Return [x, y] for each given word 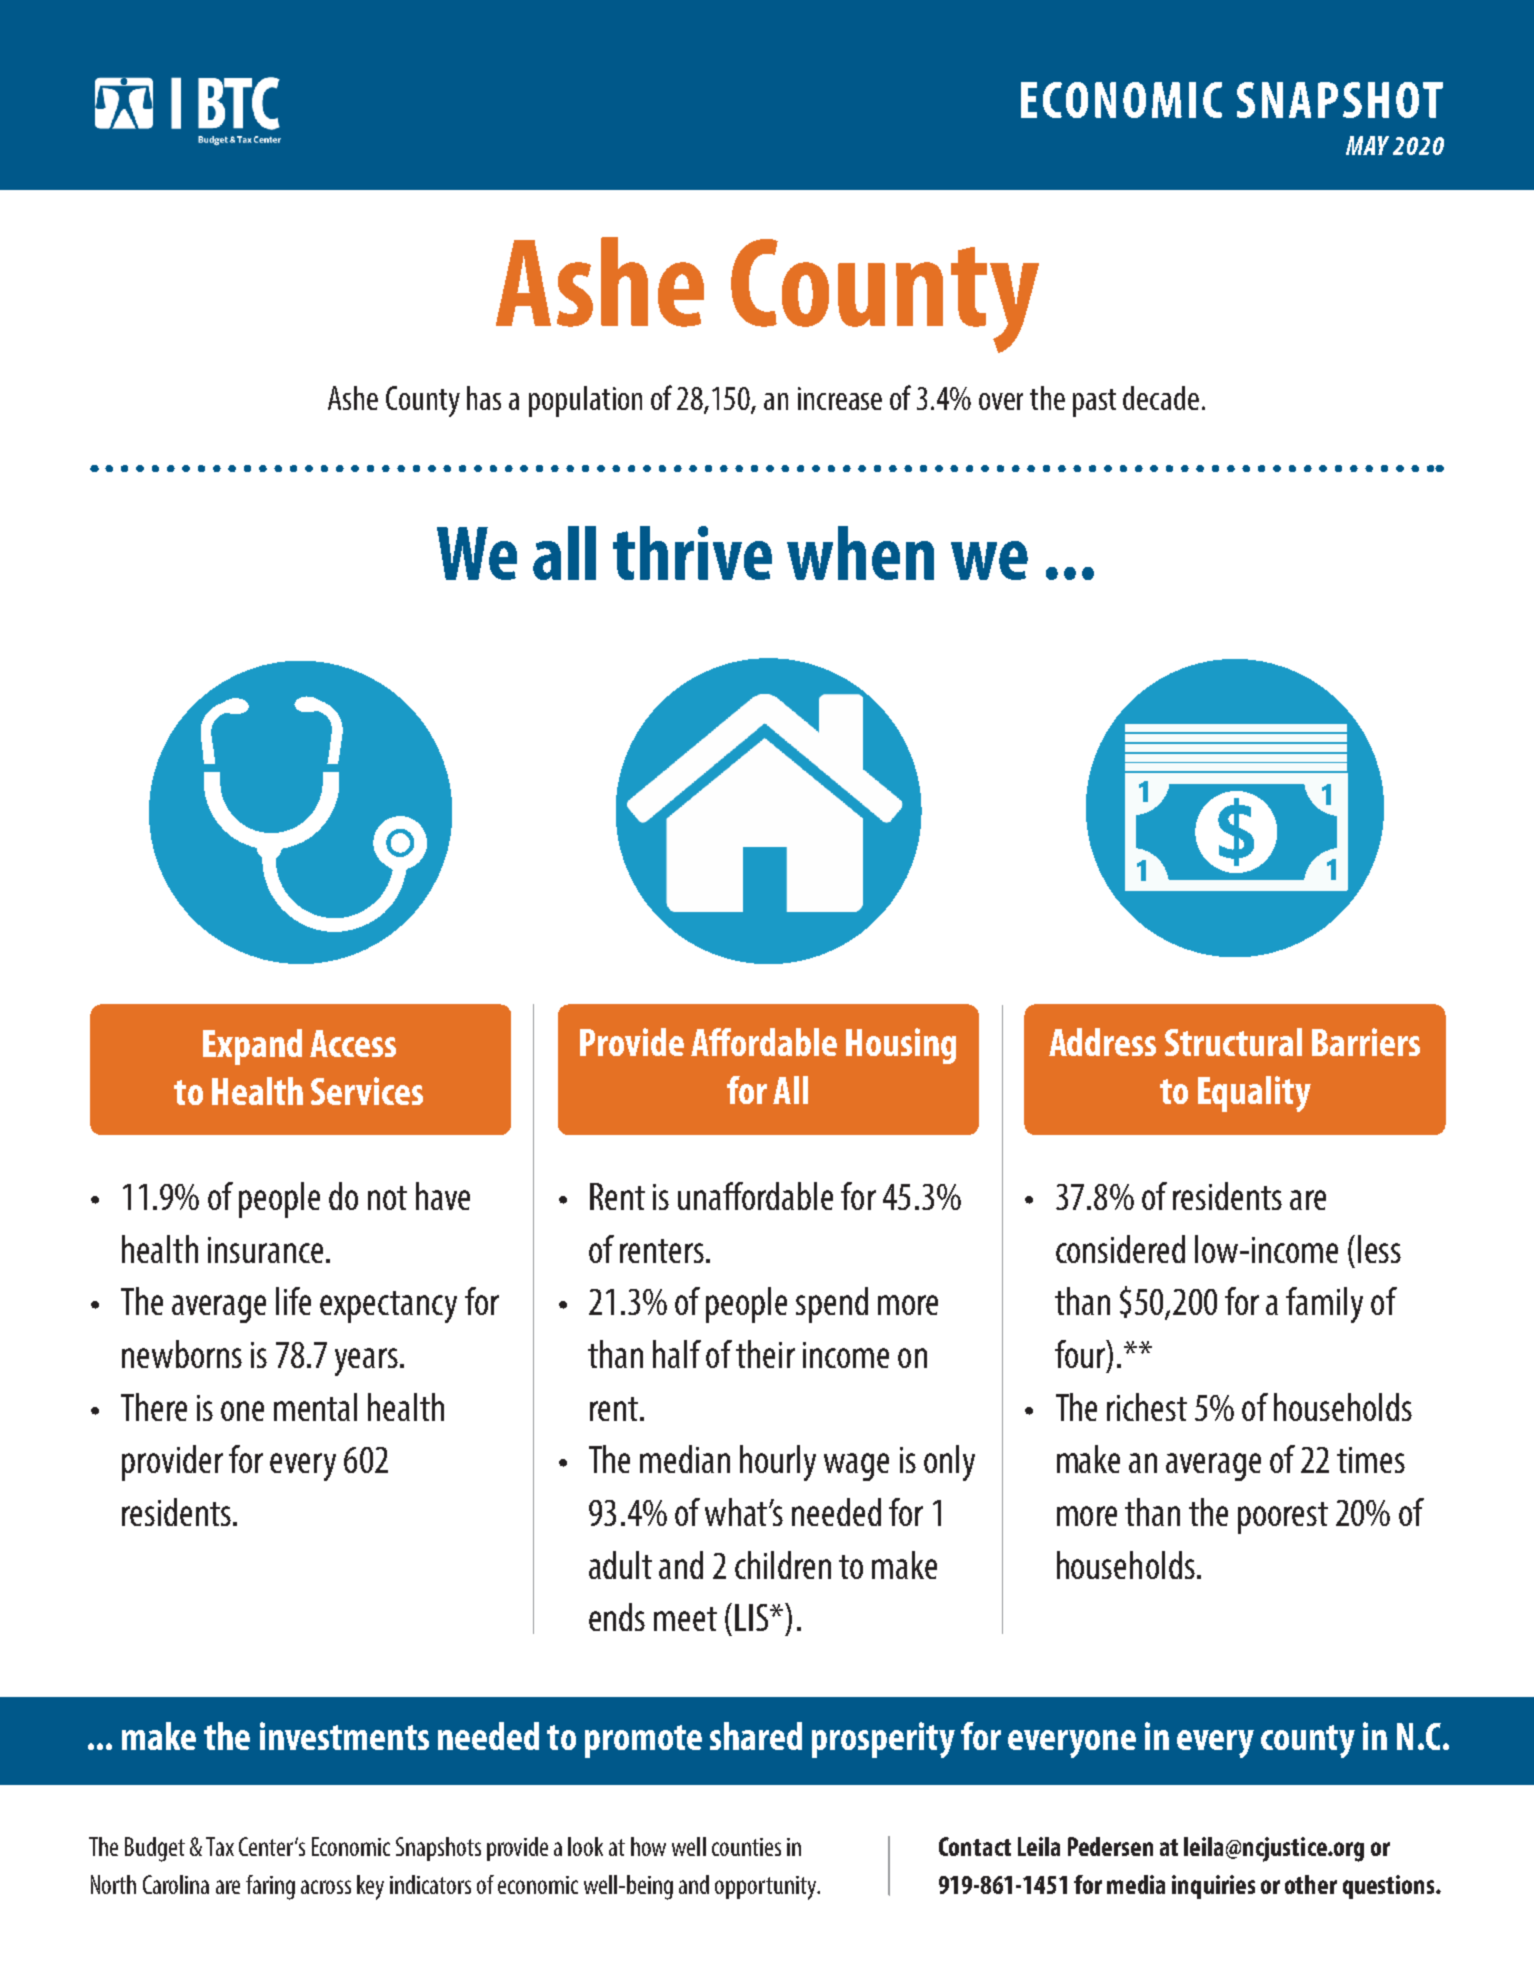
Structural [1233, 1042]
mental [315, 1407]
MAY [1367, 145]
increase [840, 398]
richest [1147, 1407]
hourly [778, 1463]
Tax [220, 1846]
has [484, 398]
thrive [692, 553]
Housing [901, 1046]
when [860, 553]
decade [1161, 398]
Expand [252, 1047]
